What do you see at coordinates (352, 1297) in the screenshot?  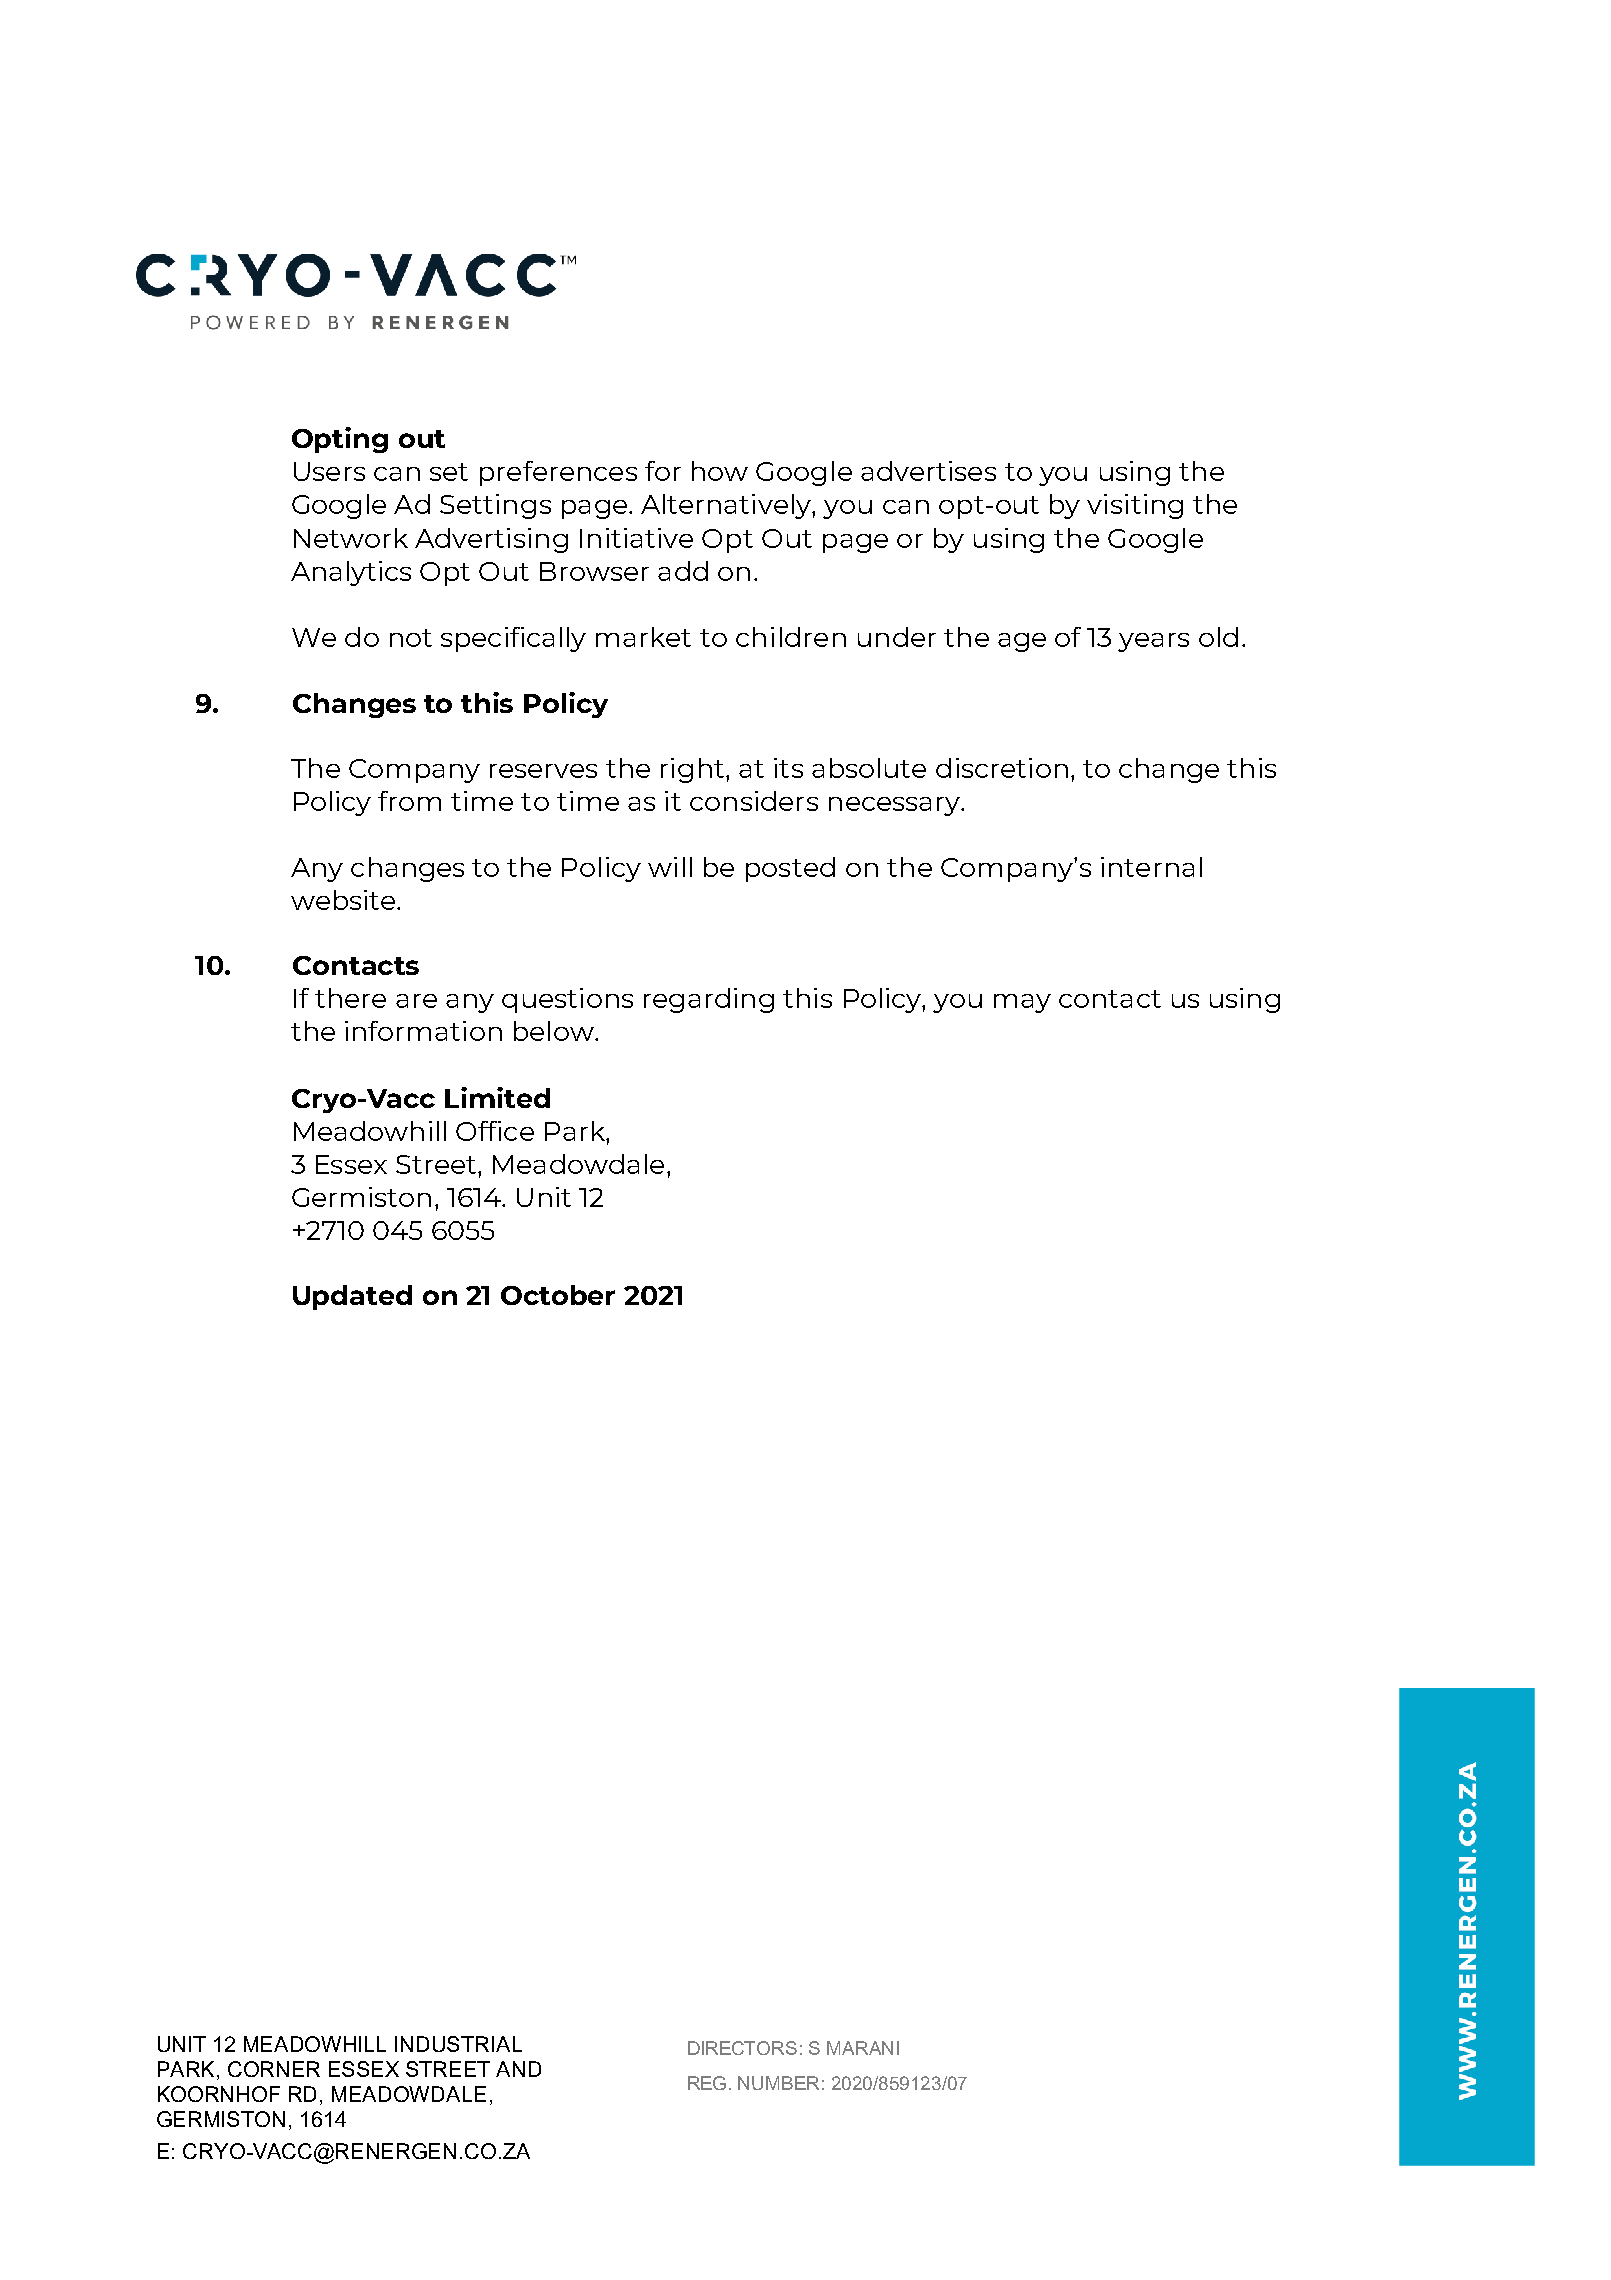 I see `Updated` at bounding box center [352, 1297].
